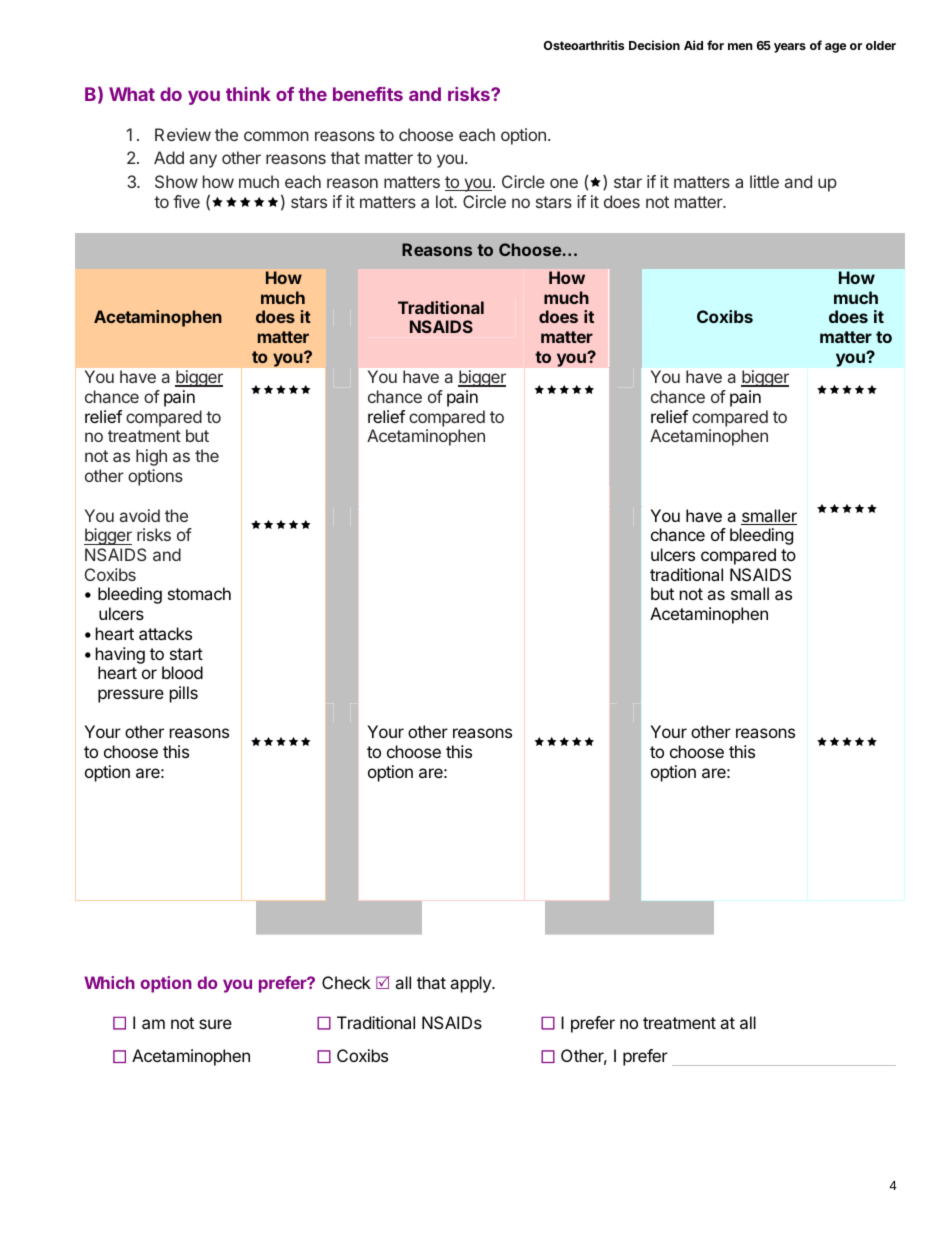 This screenshot has width=952, height=1233. Describe the element at coordinates (109, 982) in the screenshot. I see `Which` at that location.
